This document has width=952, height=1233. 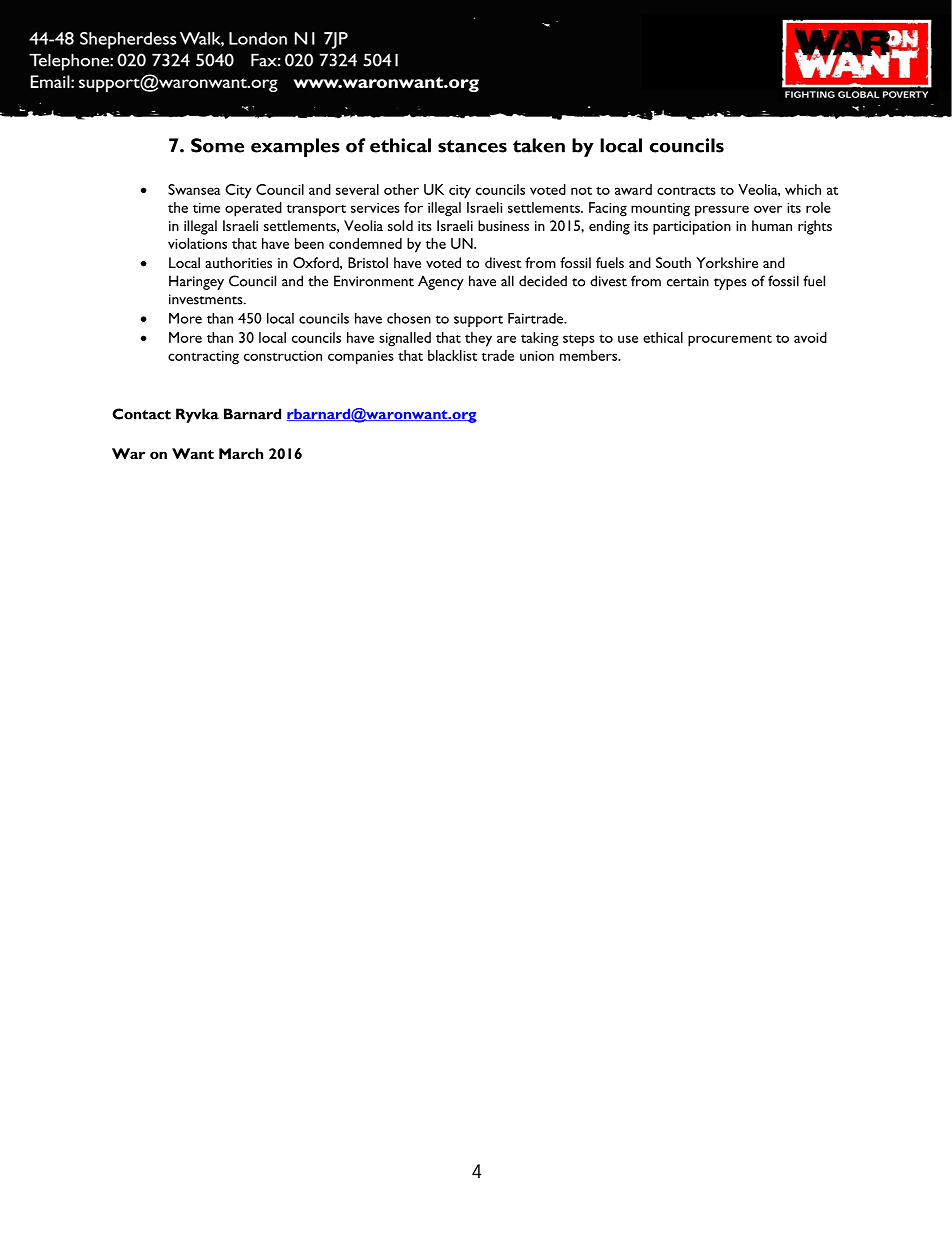 What do you see at coordinates (141, 414) in the document?
I see `Contact` at bounding box center [141, 414].
